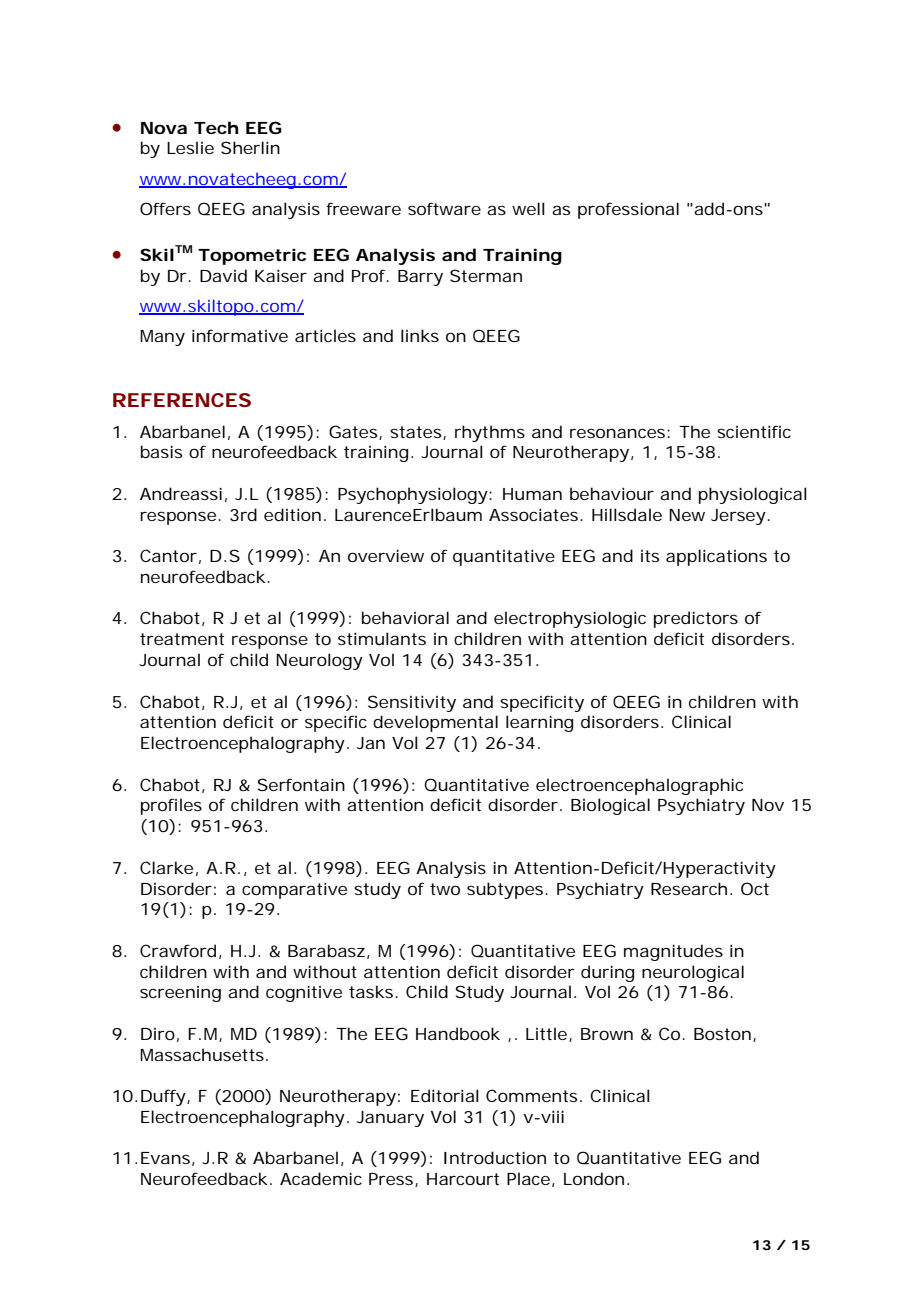  I want to click on Psychophysiology, so click(413, 495).
